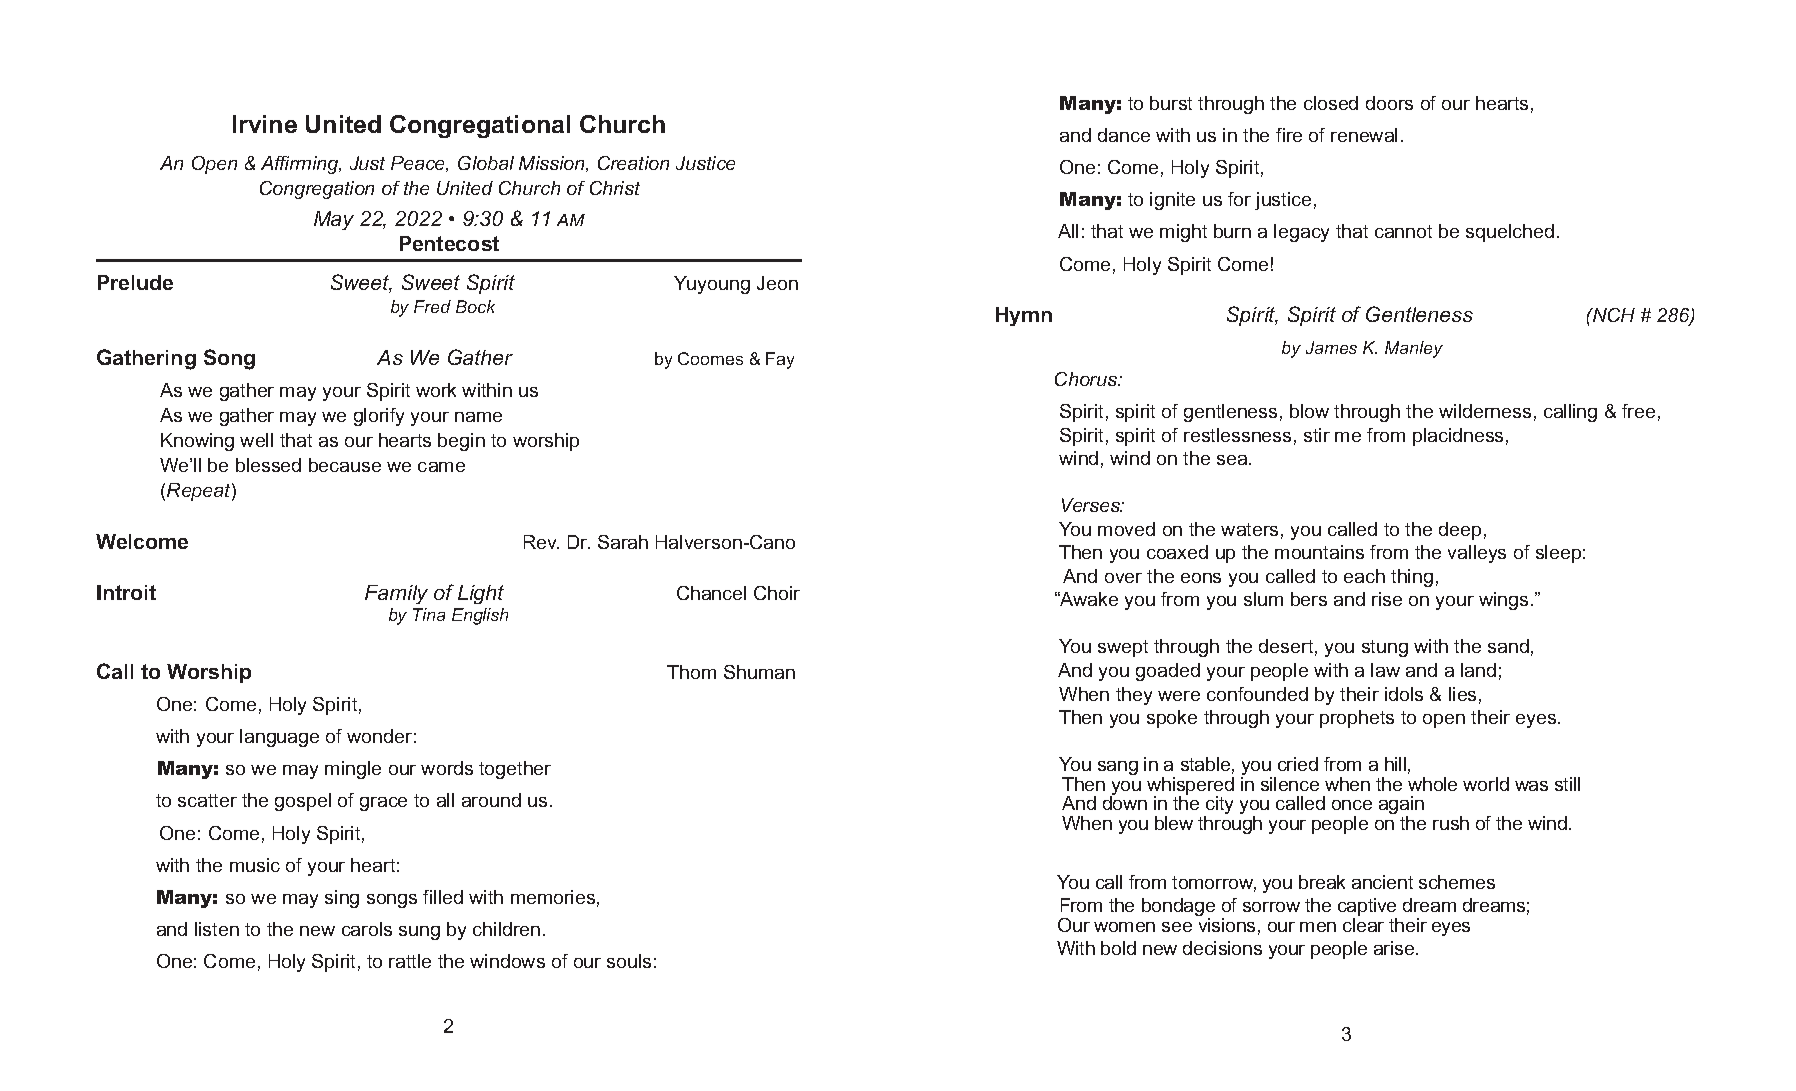 The width and height of the page is (1796, 1091). Describe the element at coordinates (1124, 135) in the page. I see `dance` at that location.
